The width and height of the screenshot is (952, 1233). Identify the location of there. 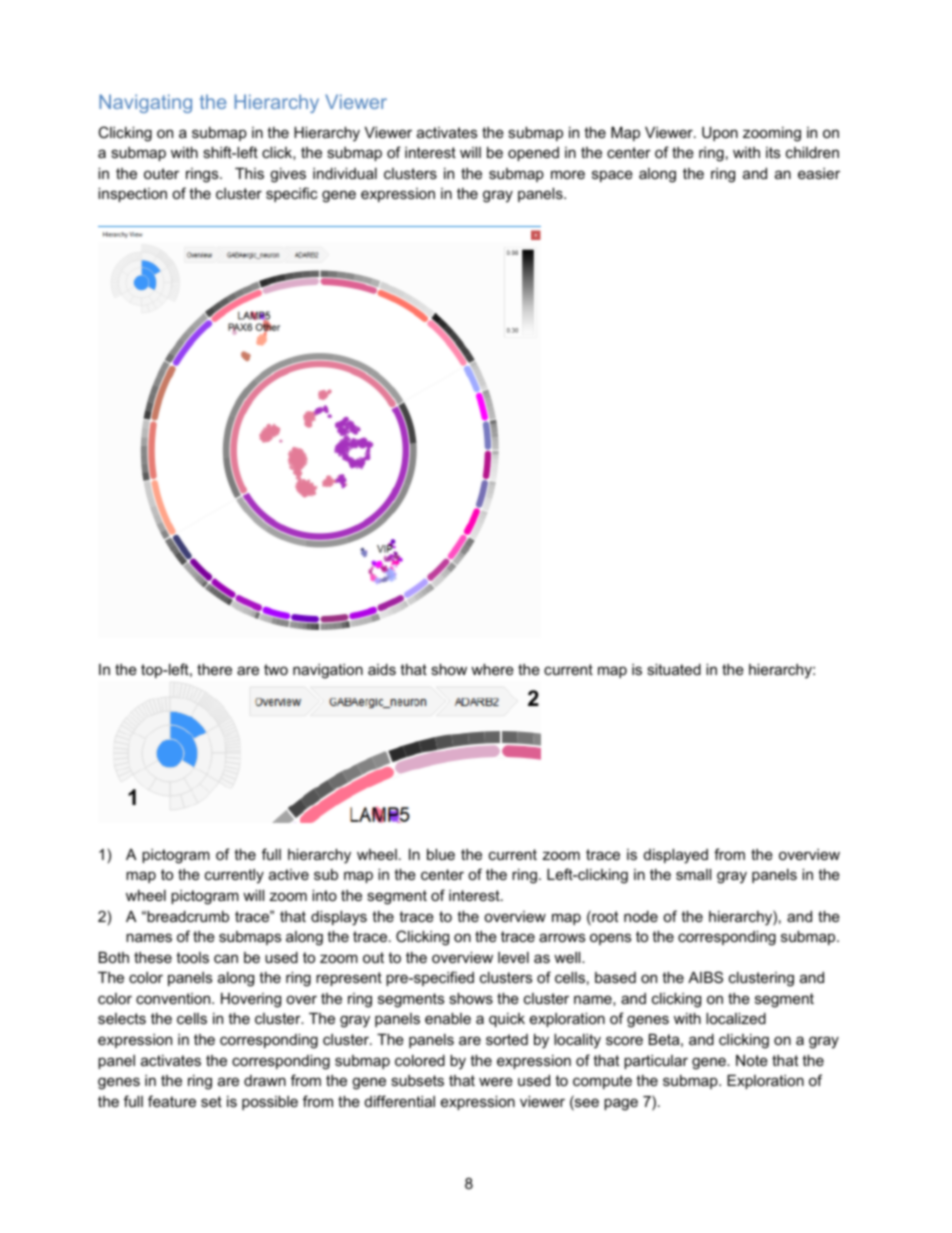
(214, 669).
